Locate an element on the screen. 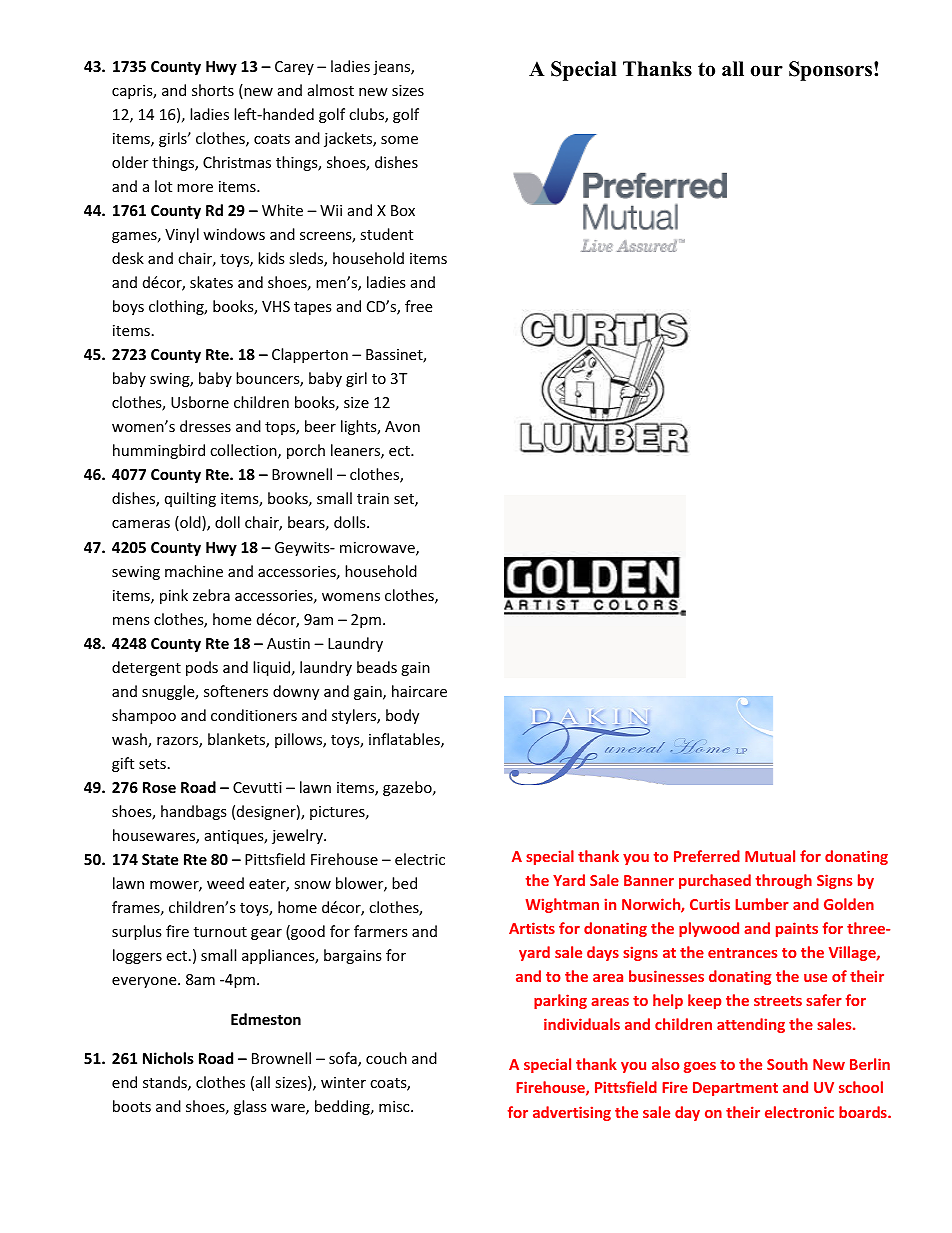 This screenshot has width=952, height=1233. free is located at coordinates (418, 306).
